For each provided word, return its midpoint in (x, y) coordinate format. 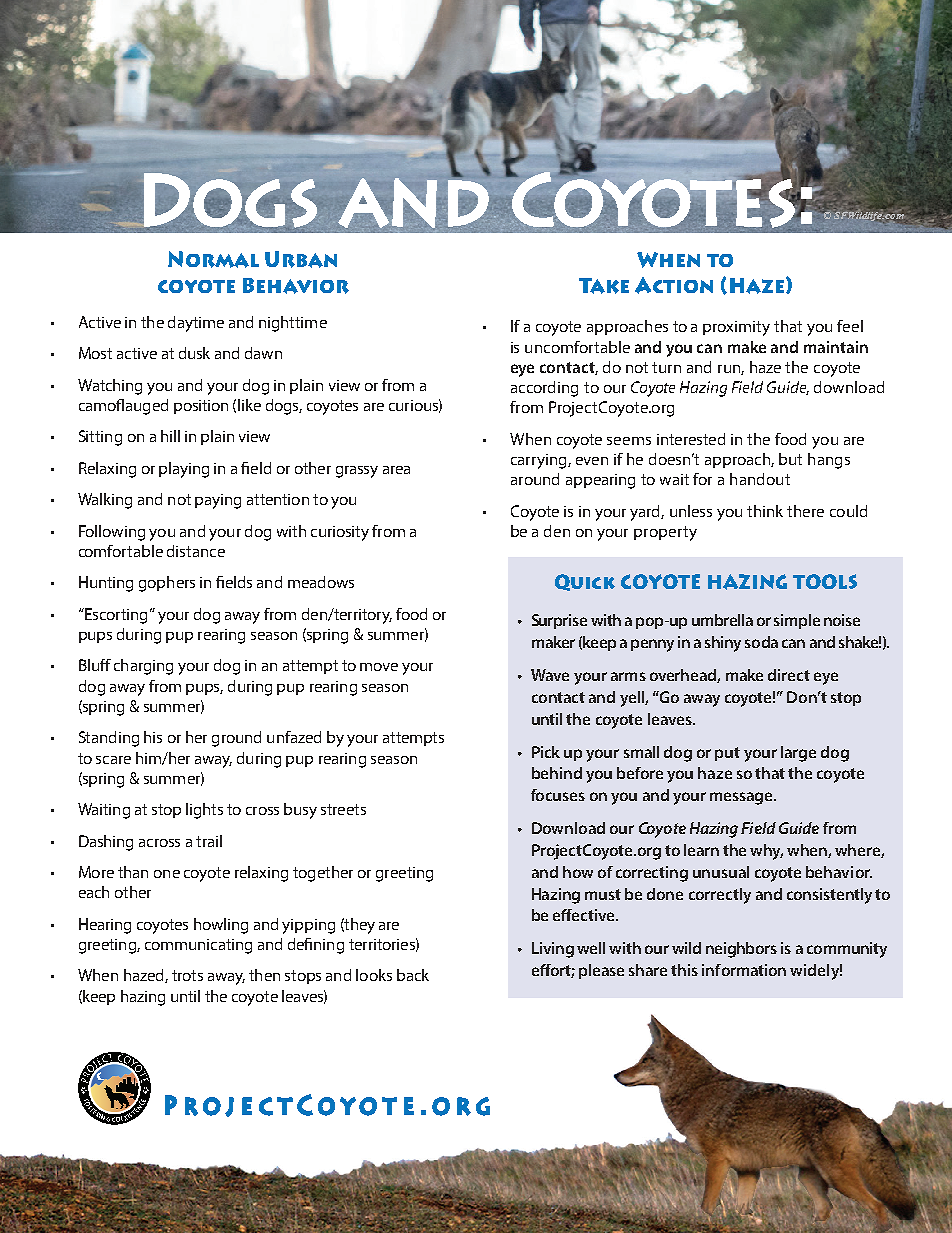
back (413, 975)
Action (674, 285)
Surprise (559, 621)
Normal (213, 259)
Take (604, 286)
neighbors (741, 950)
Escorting (115, 616)
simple (797, 621)
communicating (198, 946)
